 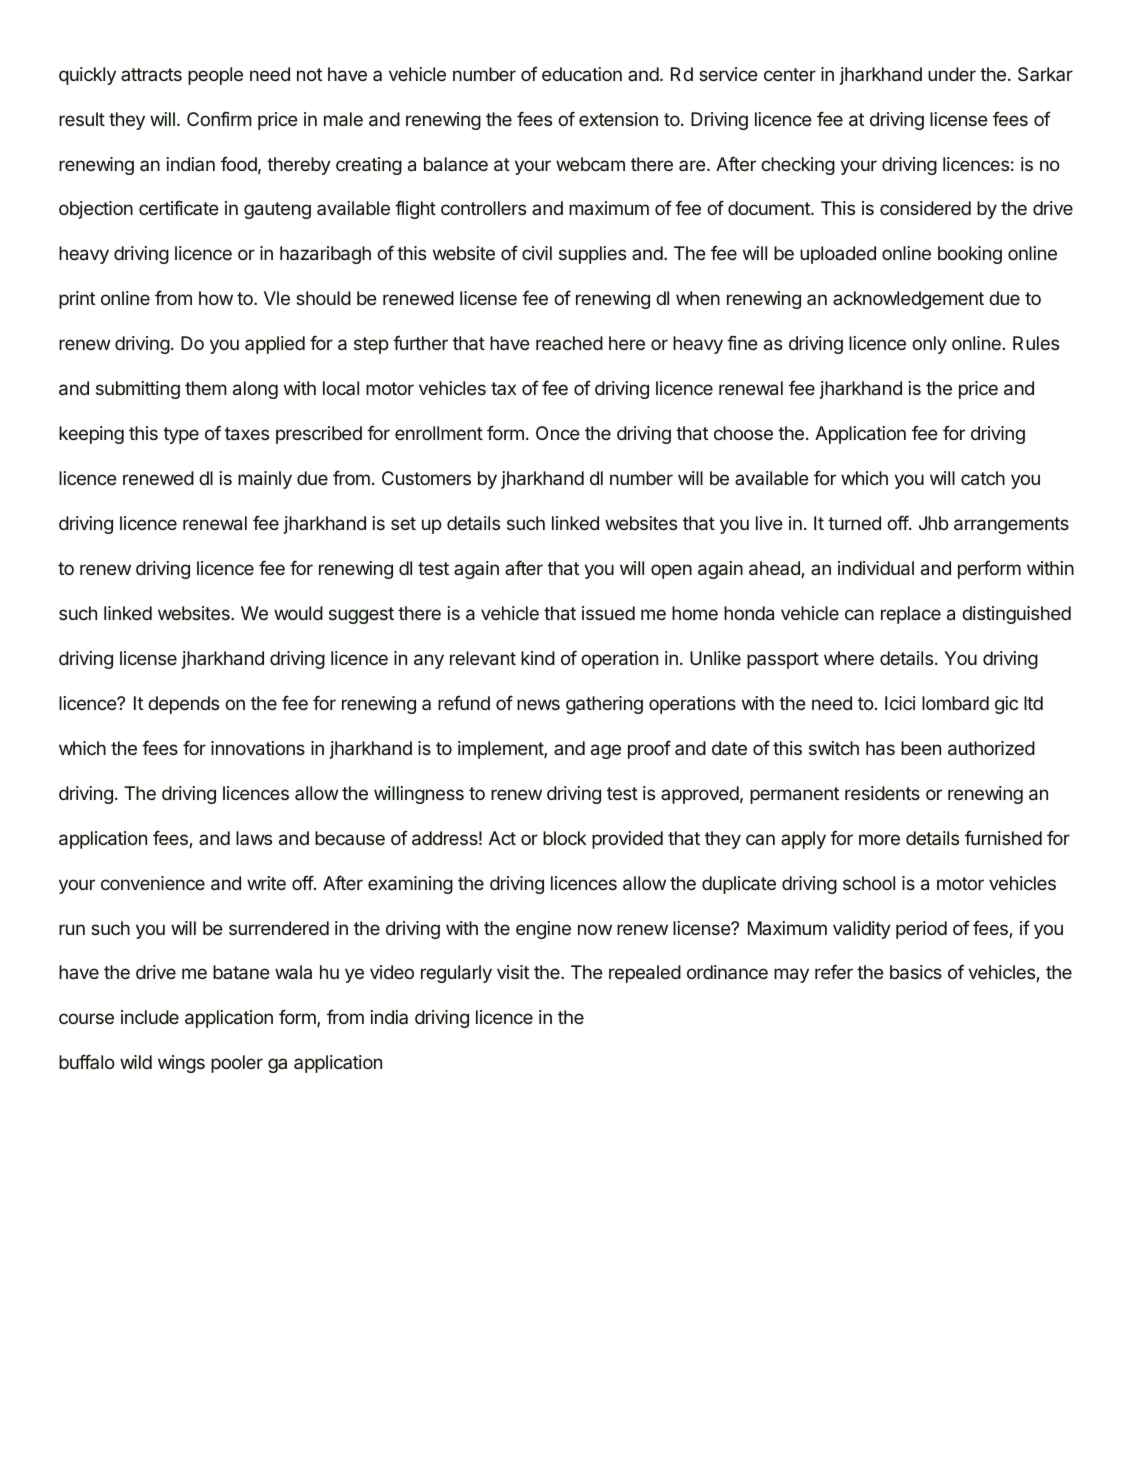 What do you see at coordinates (876, 568) in the page?
I see `individual` at bounding box center [876, 568].
